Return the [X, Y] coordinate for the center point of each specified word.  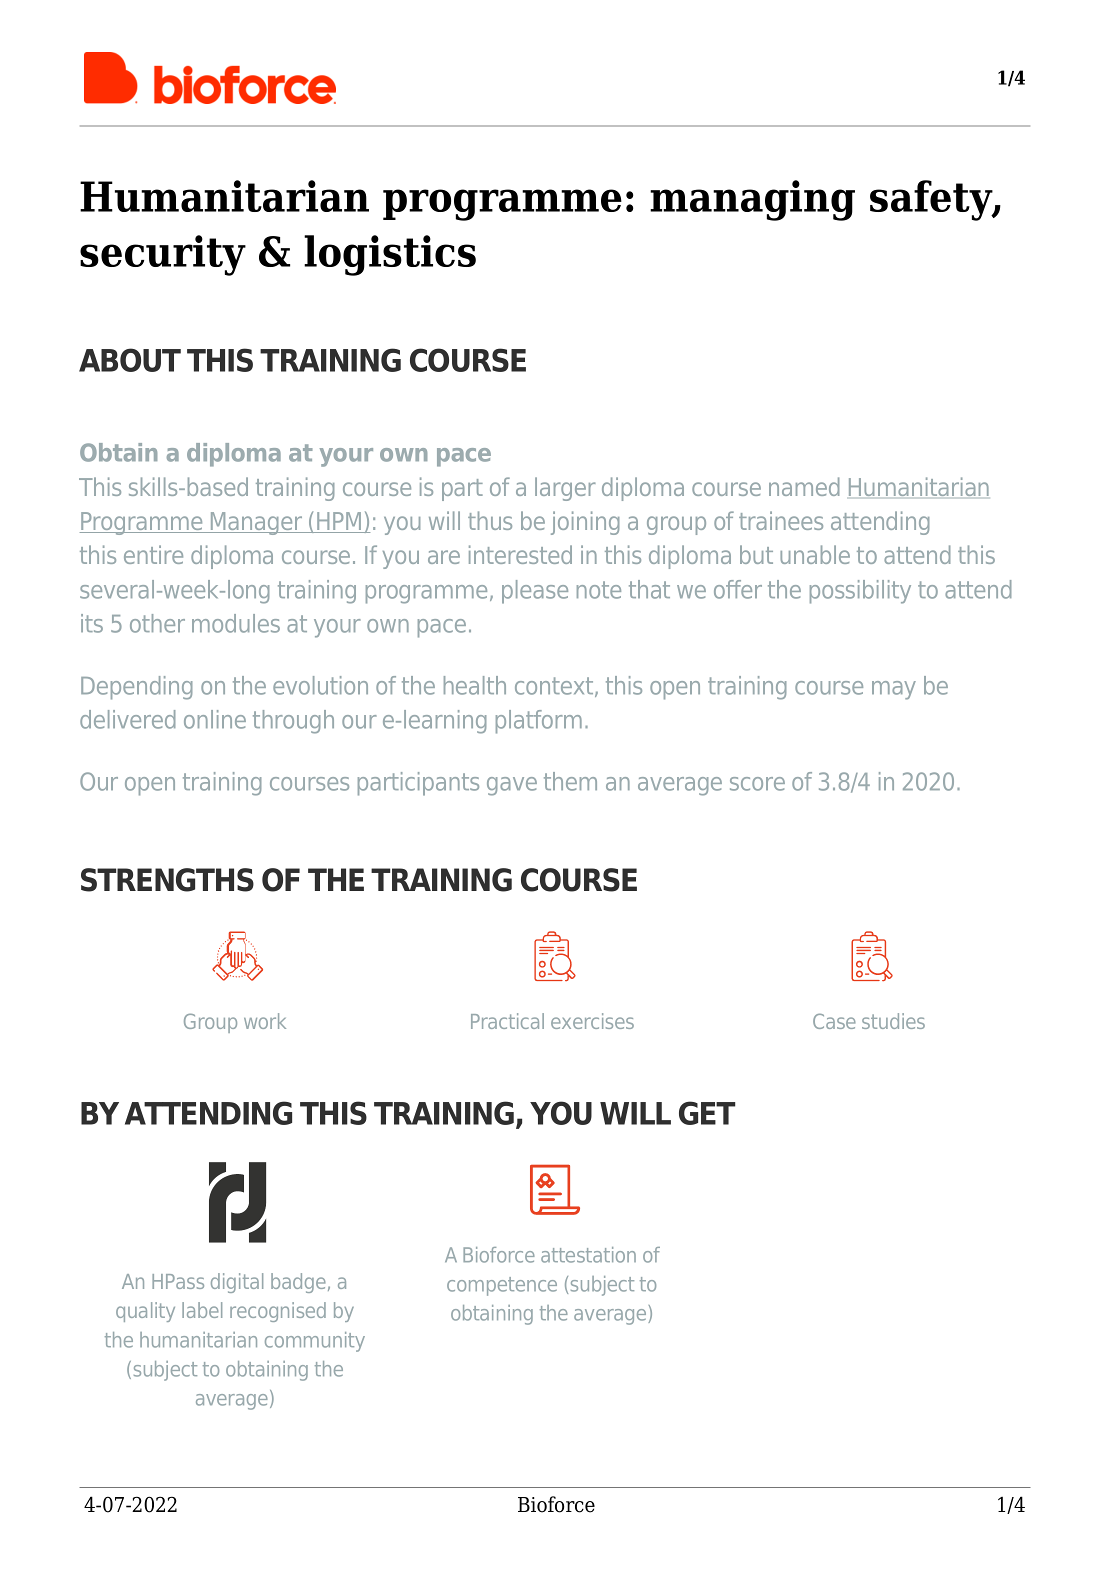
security [163, 255]
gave [512, 786]
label [202, 1310]
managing [752, 200]
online [215, 719]
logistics [390, 255]
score [757, 784]
